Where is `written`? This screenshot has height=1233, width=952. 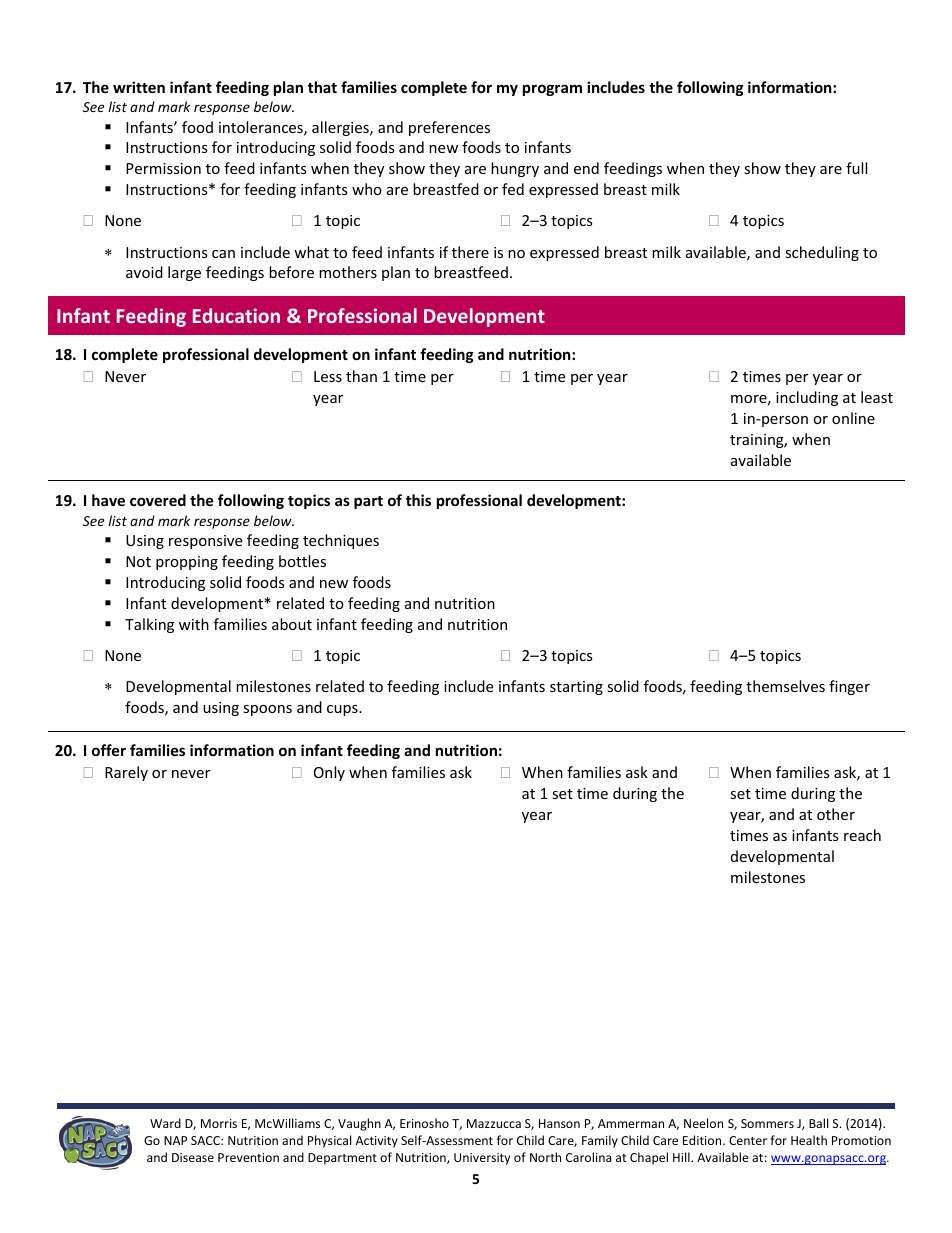
written is located at coordinates (139, 87).
